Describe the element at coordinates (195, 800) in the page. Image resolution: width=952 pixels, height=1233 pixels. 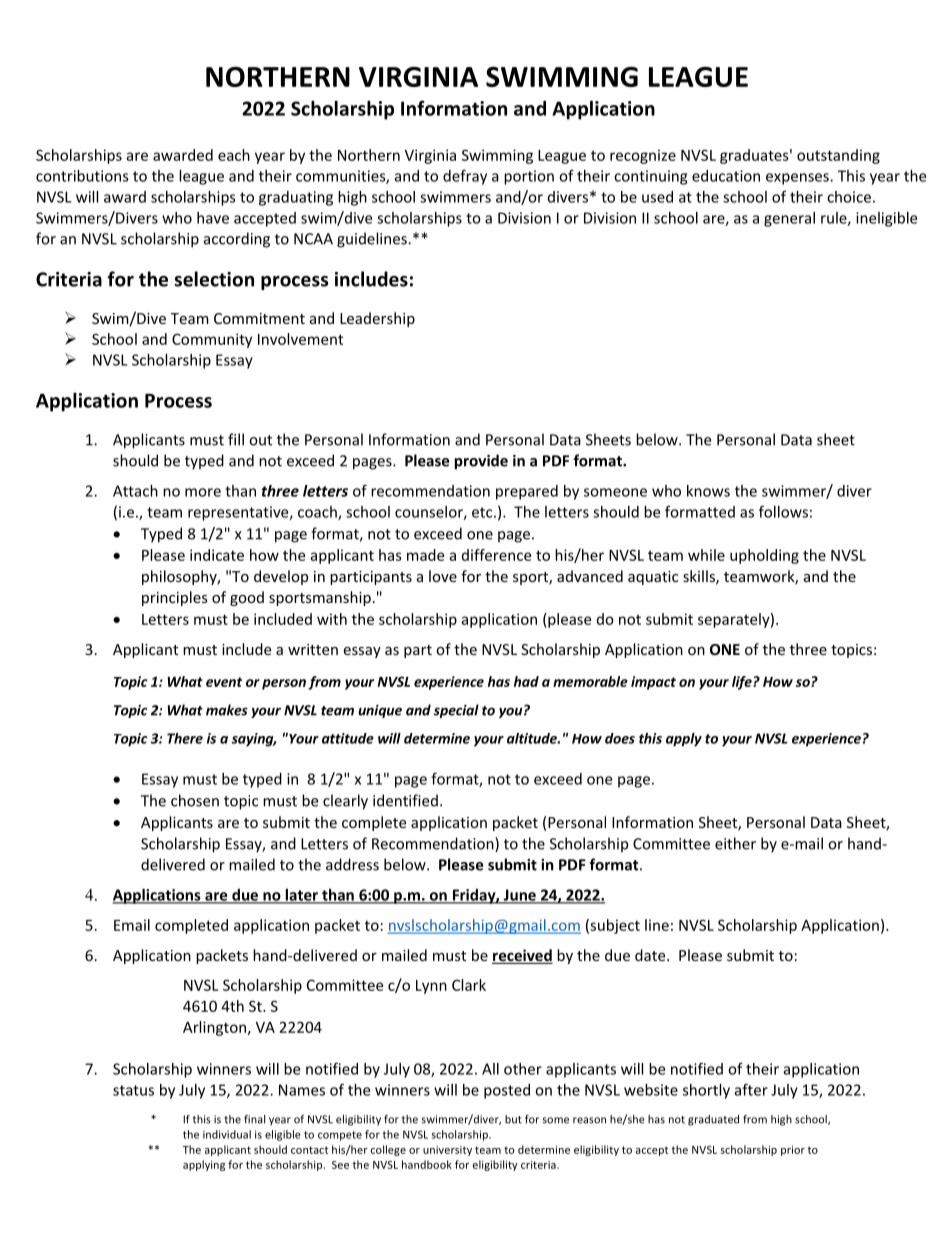
I see `chosen` at that location.
